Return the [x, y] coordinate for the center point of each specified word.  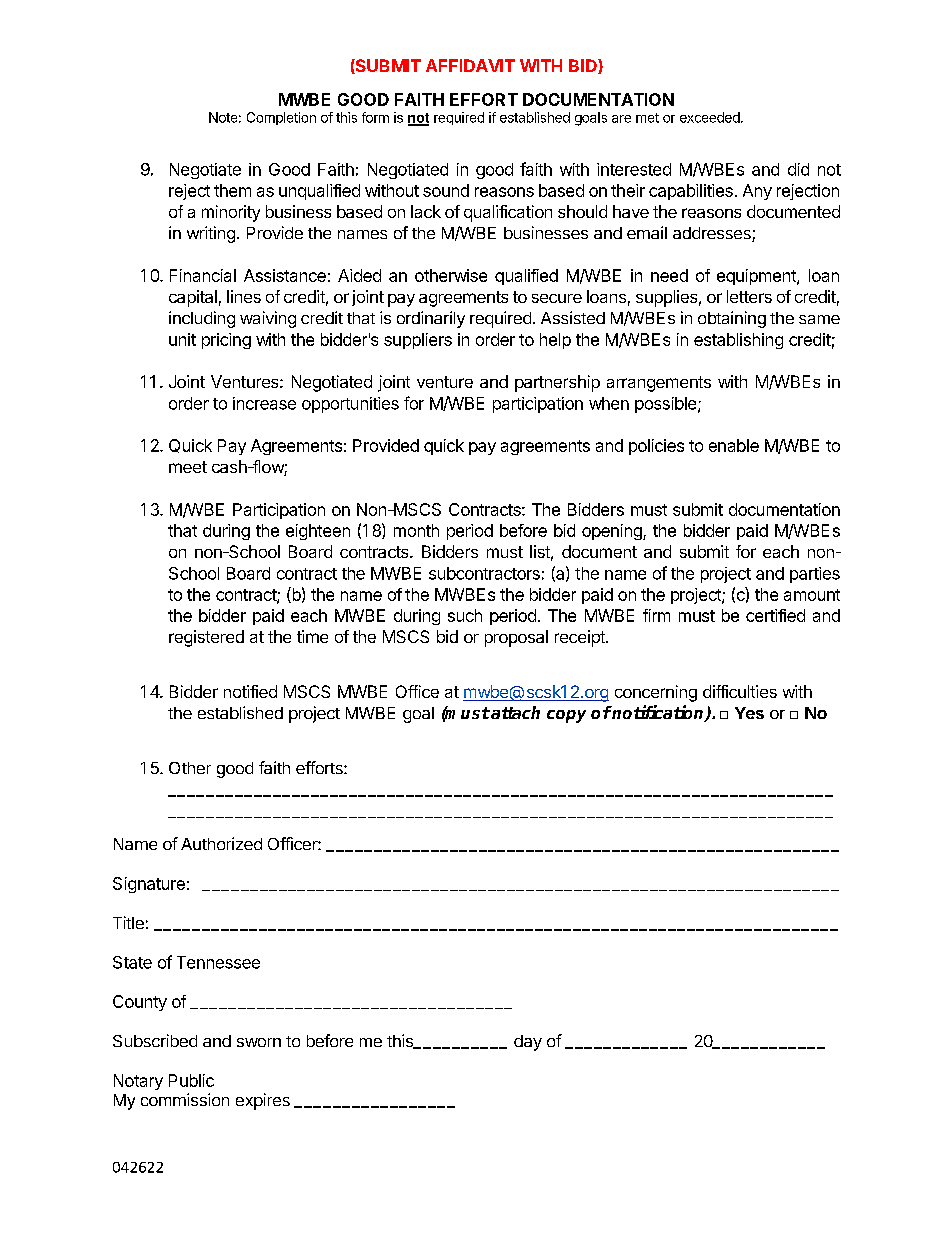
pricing [226, 341]
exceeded [710, 117]
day [528, 1043]
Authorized [221, 843]
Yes [749, 713]
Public [191, 1080]
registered [206, 638]
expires [263, 1101]
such [465, 615]
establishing [738, 341]
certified [775, 615]
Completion [281, 118]
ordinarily [431, 319]
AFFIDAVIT [470, 65]
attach [514, 712]
